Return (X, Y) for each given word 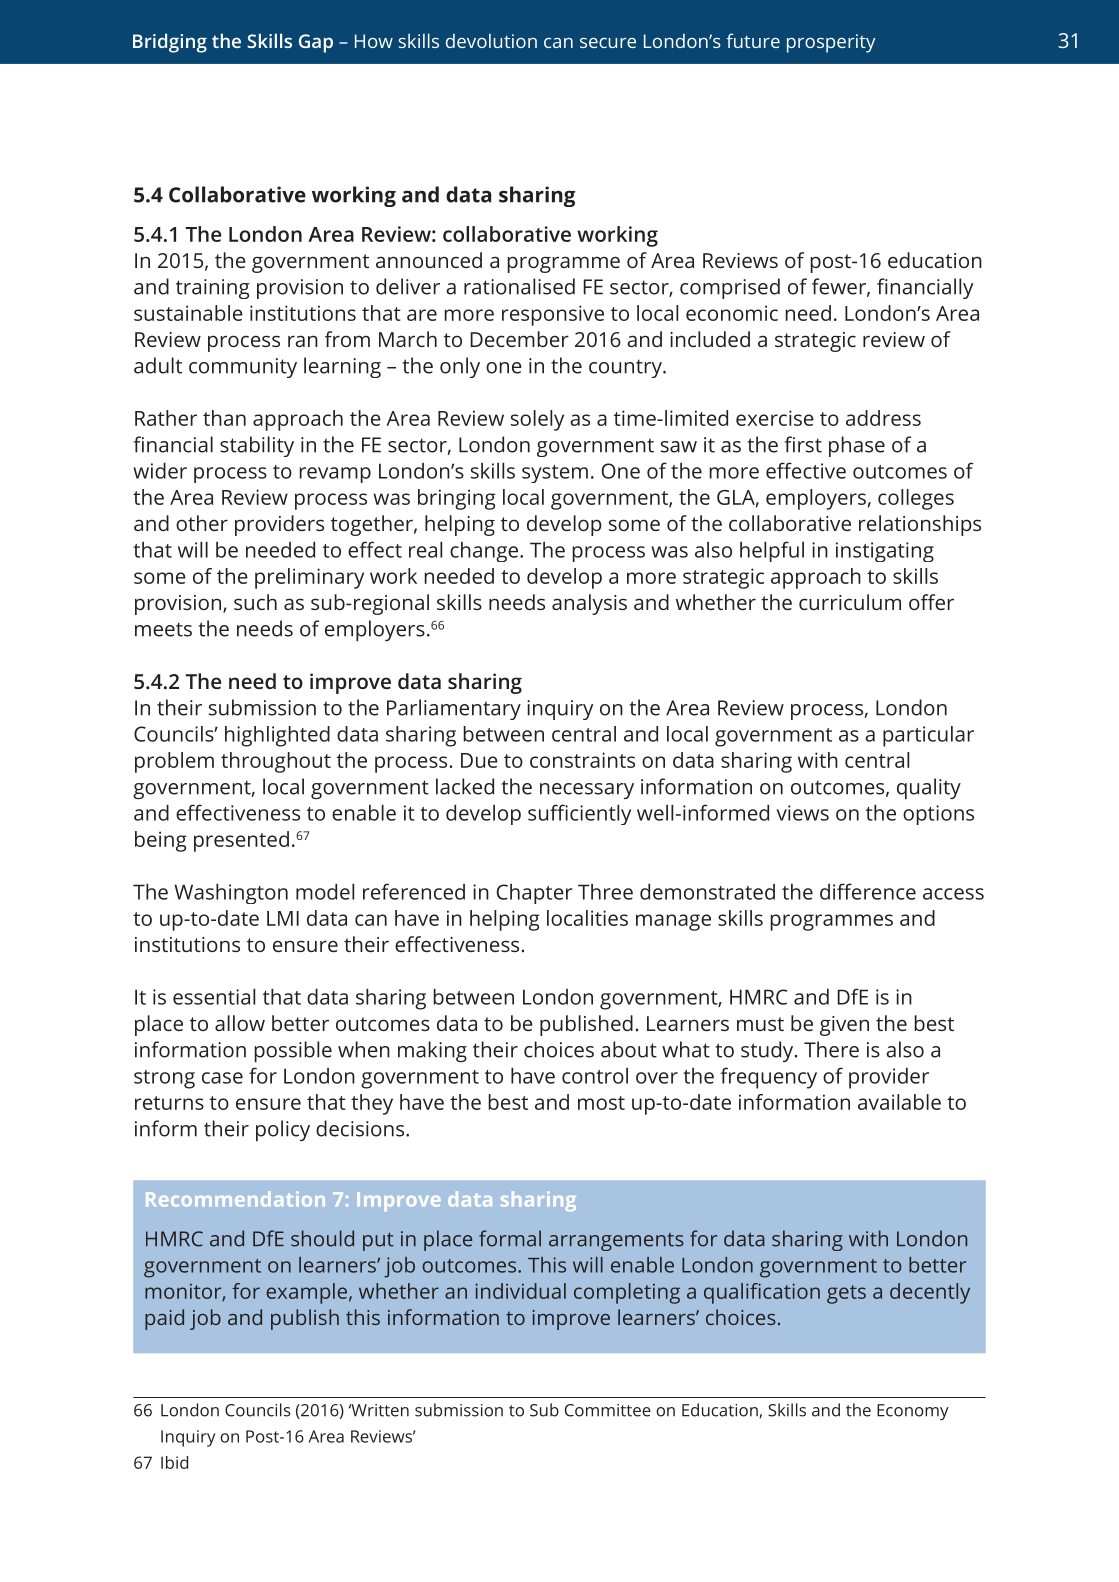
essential (214, 997)
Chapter (535, 894)
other (202, 523)
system (555, 474)
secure (608, 43)
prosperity (831, 43)
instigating (885, 552)
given (844, 1026)
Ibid (174, 1462)
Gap (316, 43)
